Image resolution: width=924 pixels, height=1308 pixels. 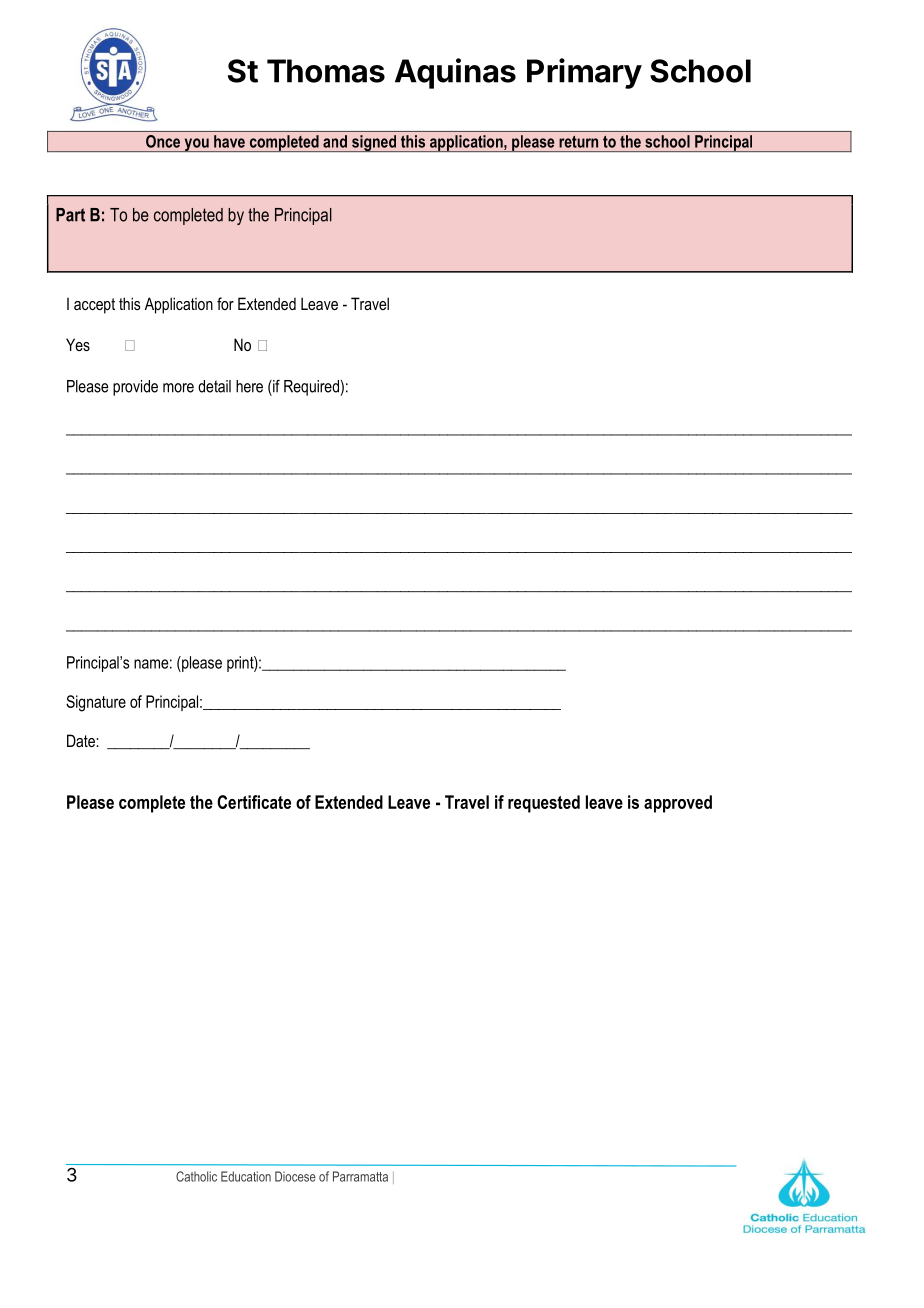 I want to click on Primary, so click(x=584, y=73).
